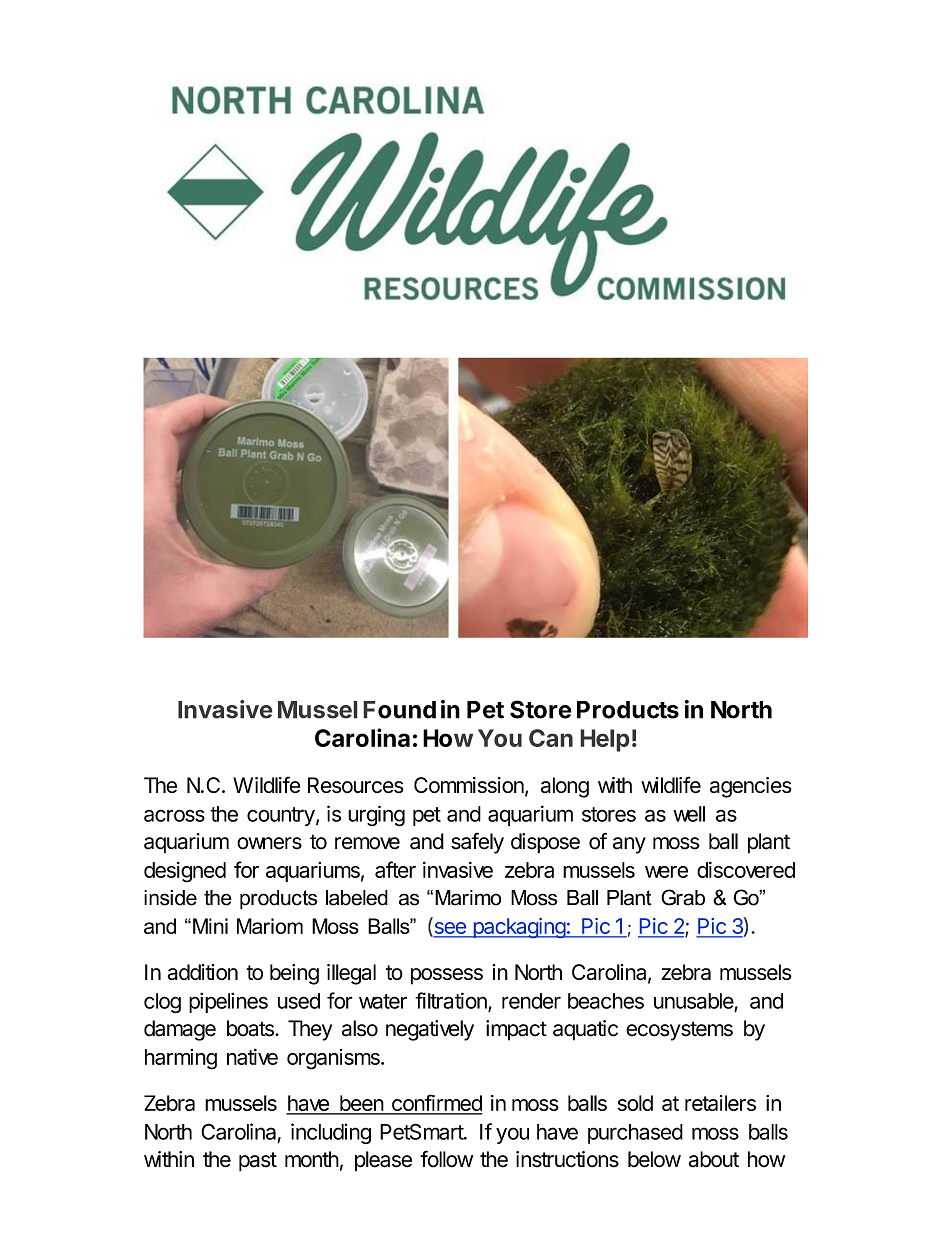  What do you see at coordinates (694, 1001) in the screenshot?
I see `unusable` at bounding box center [694, 1001].
